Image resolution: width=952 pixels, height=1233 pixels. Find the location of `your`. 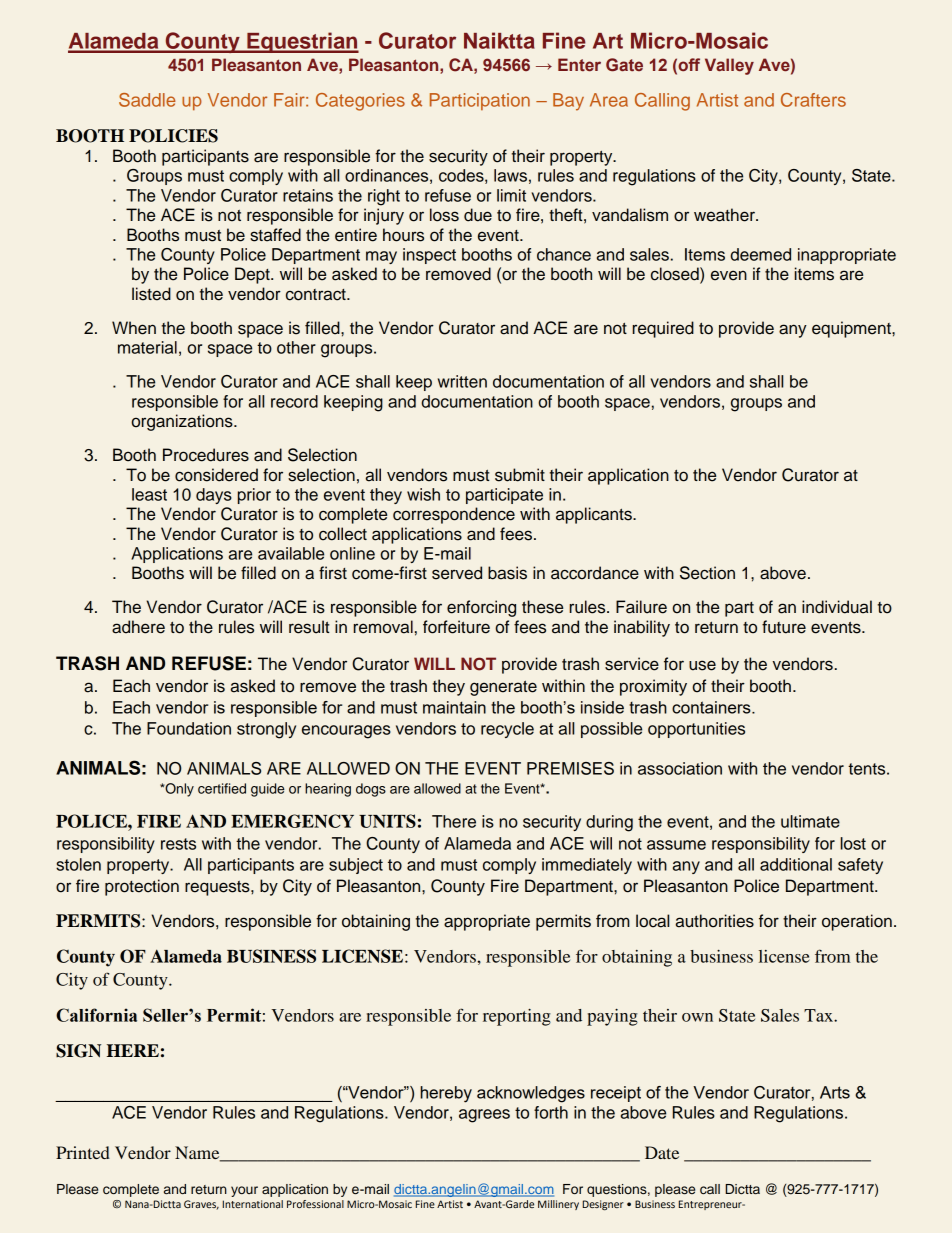

your is located at coordinates (244, 1191).
